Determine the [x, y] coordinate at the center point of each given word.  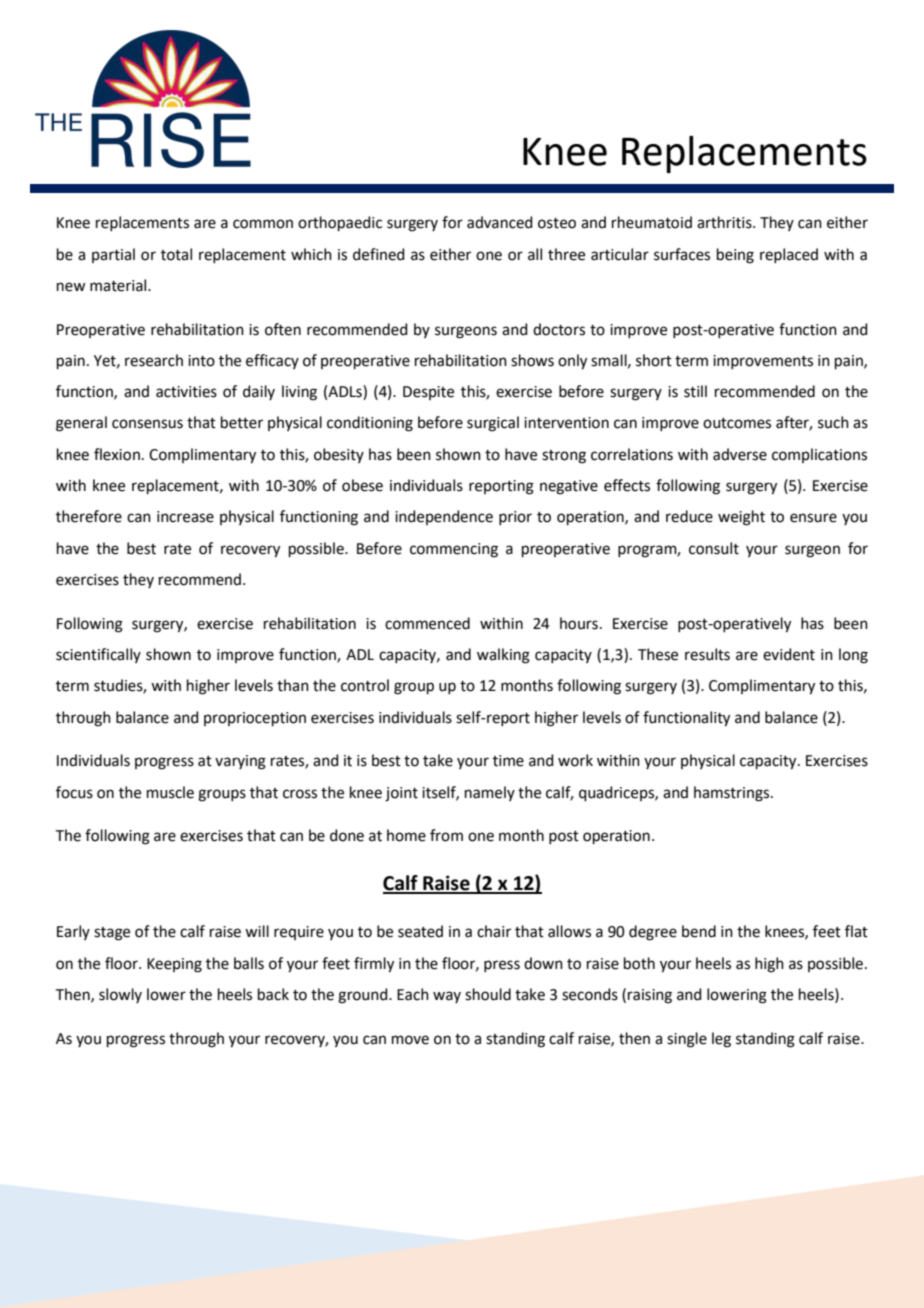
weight [741, 518]
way [447, 997]
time [508, 761]
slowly [120, 995]
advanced [500, 222]
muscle [170, 792]
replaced [789, 255]
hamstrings [733, 794]
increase [185, 517]
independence [444, 517]
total [176, 254]
